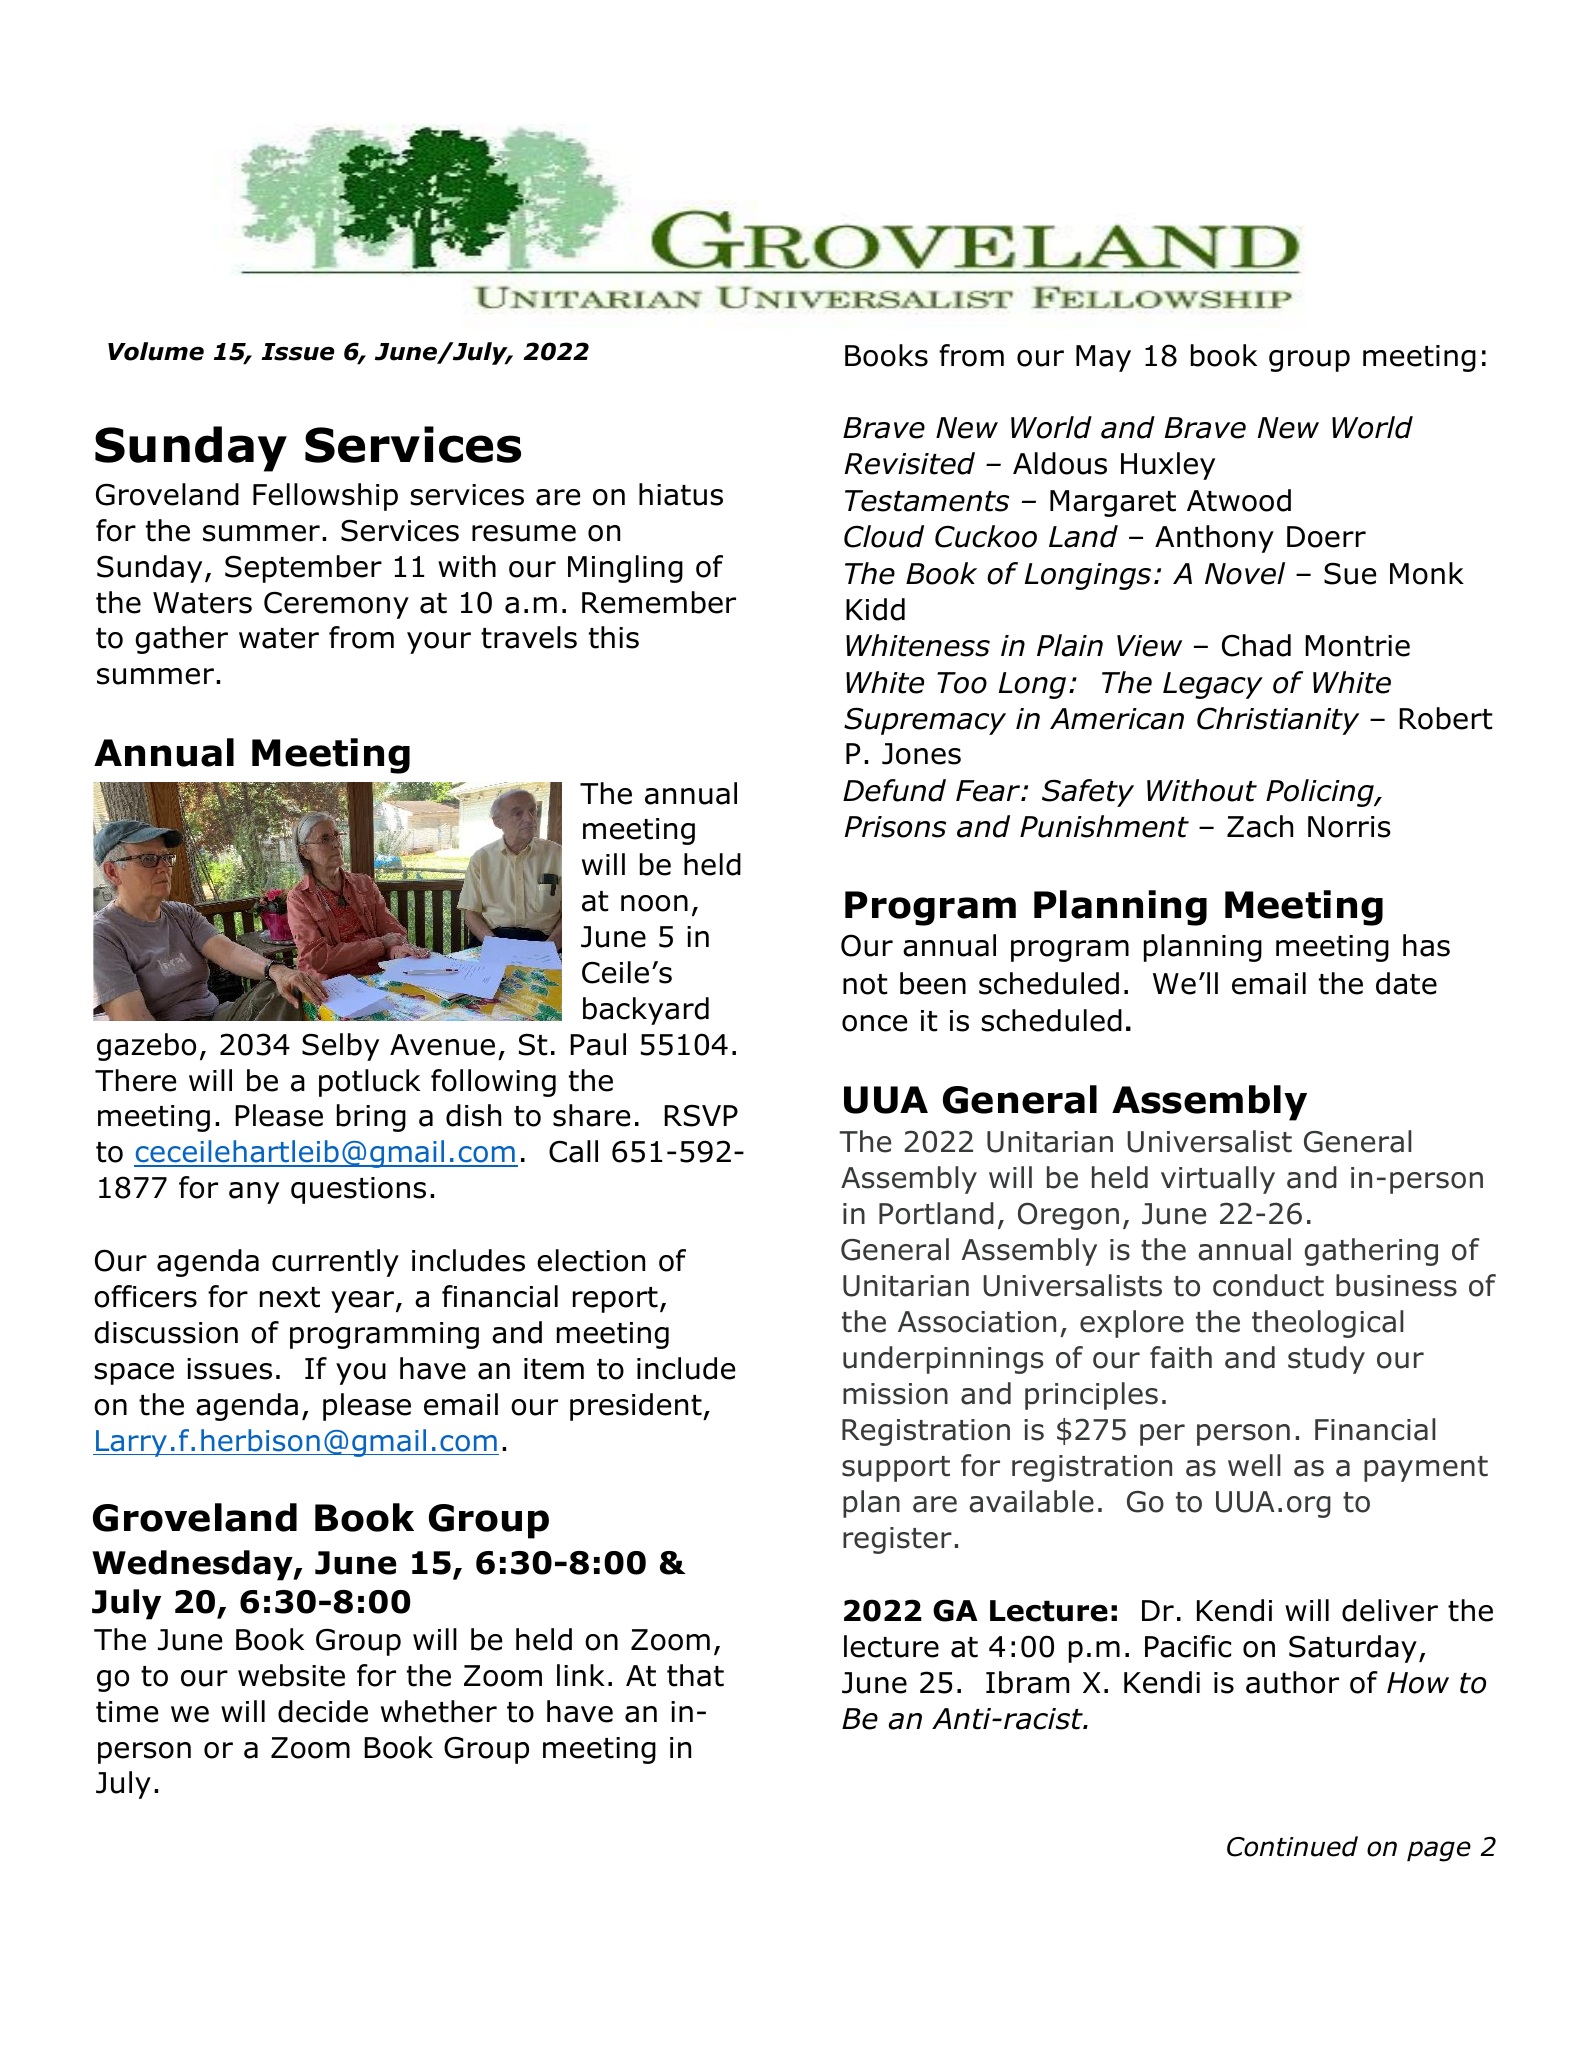  What do you see at coordinates (134, 1374) in the screenshot?
I see `space` at bounding box center [134, 1374].
